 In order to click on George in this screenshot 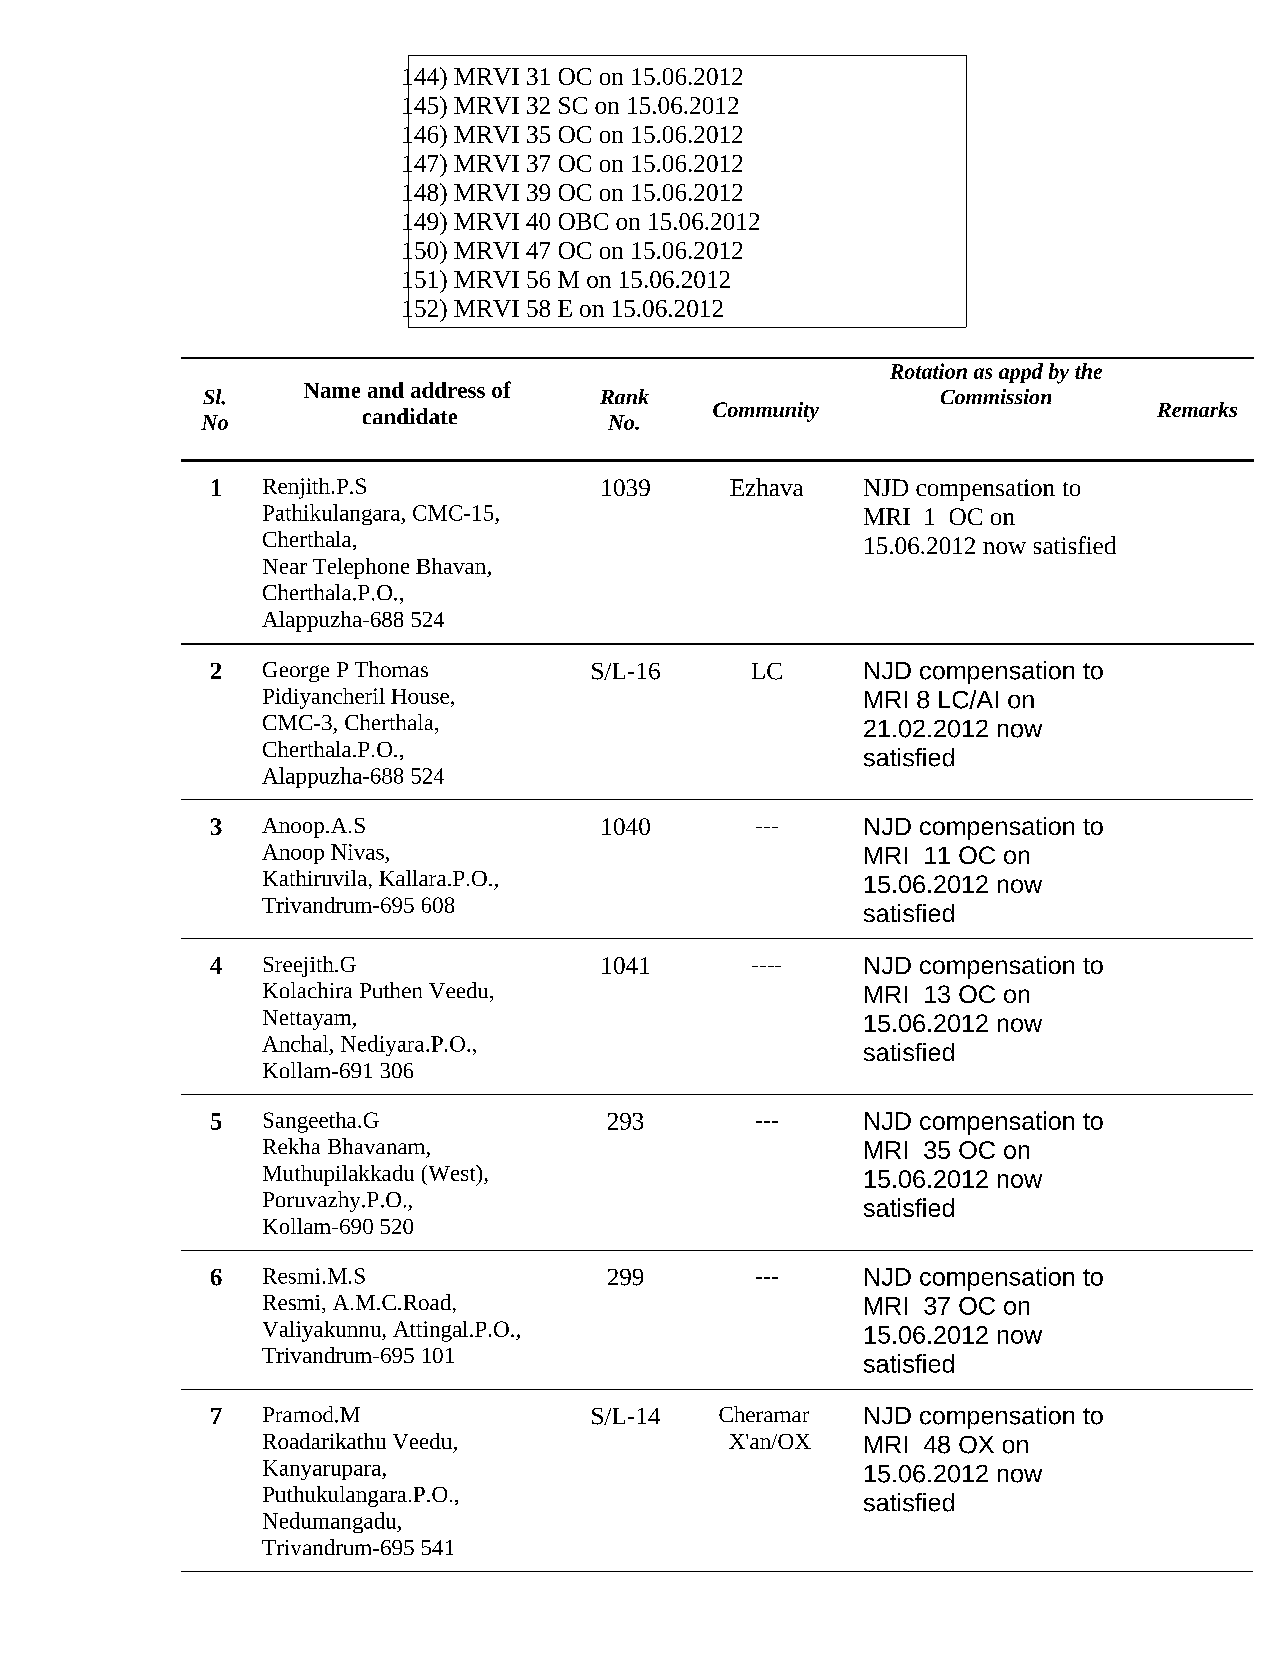, I will do `click(296, 672)`.
